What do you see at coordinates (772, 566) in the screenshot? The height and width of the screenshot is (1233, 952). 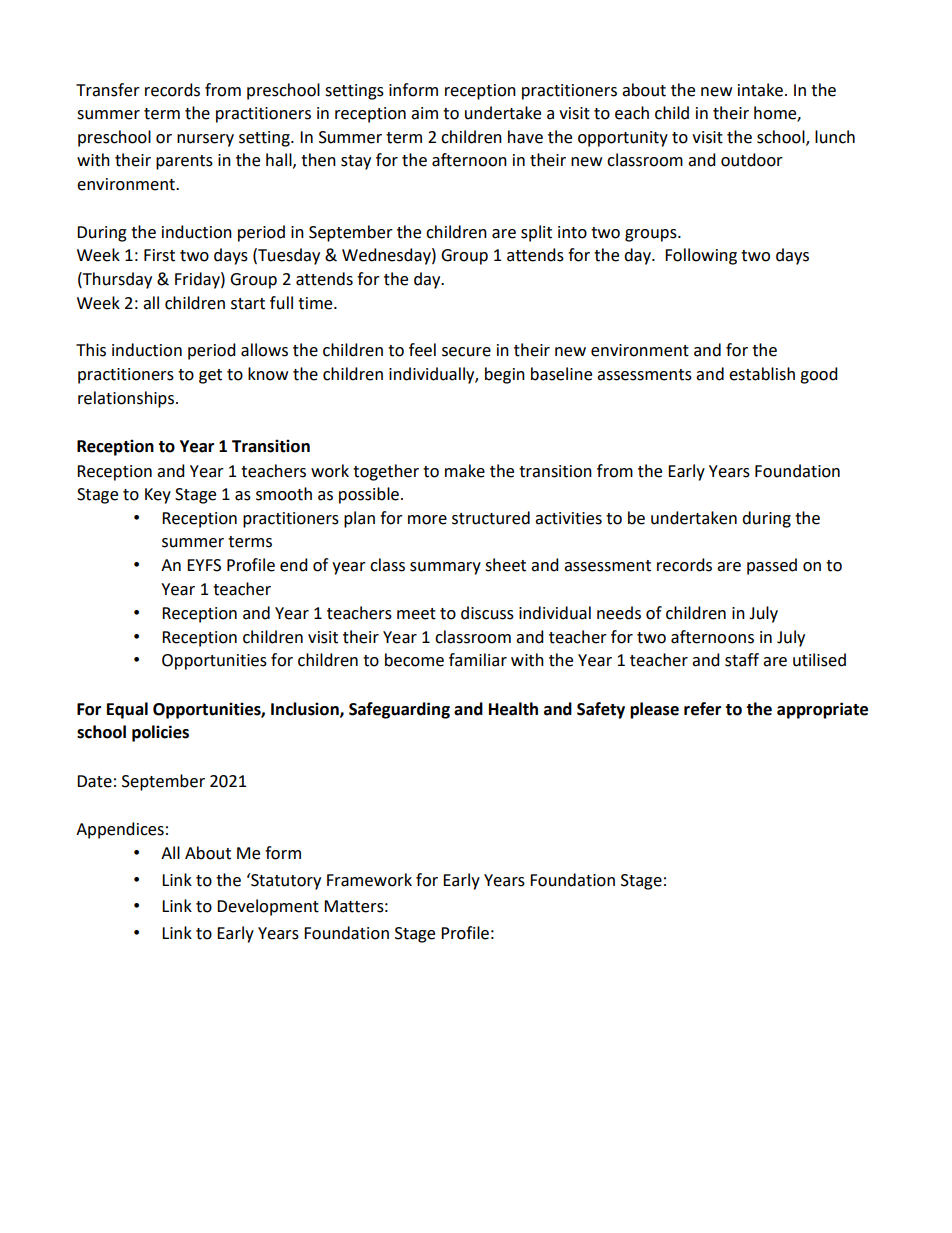 I see `passed` at bounding box center [772, 566].
